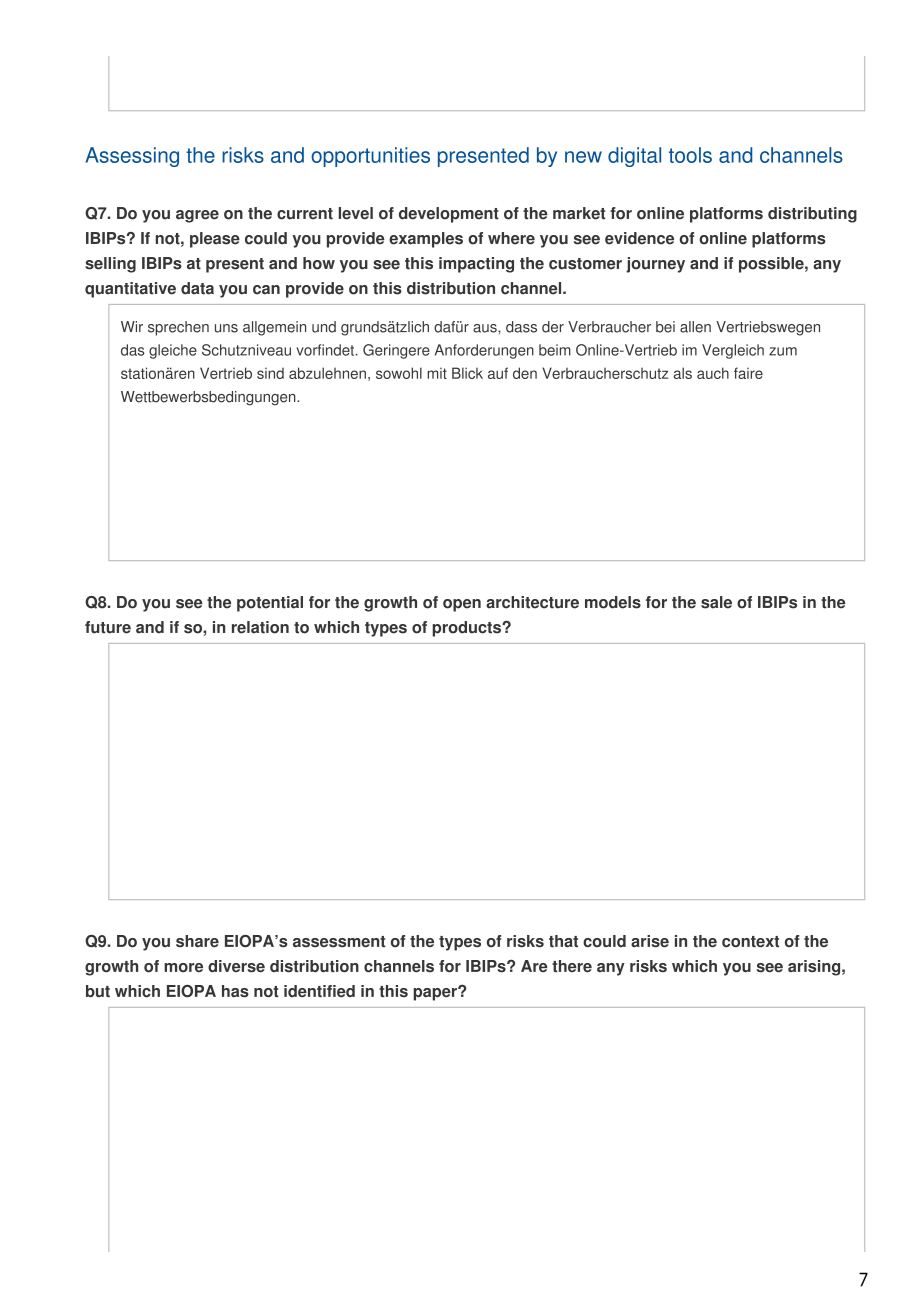 The height and width of the screenshot is (1308, 924). Describe the element at coordinates (748, 373) in the screenshot. I see `faire` at that location.
